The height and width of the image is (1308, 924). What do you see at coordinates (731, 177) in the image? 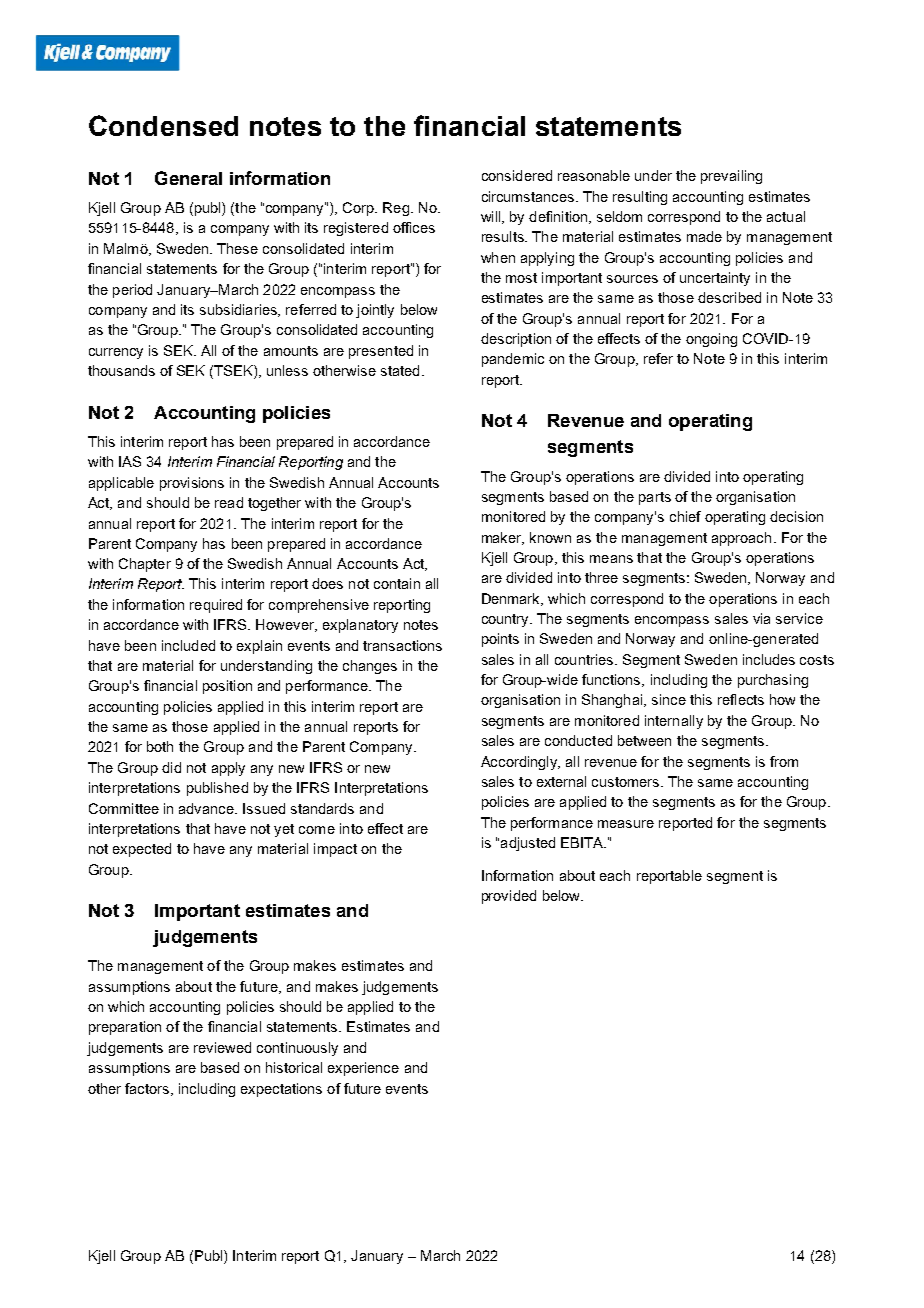
I see `prevailing` at bounding box center [731, 177].
